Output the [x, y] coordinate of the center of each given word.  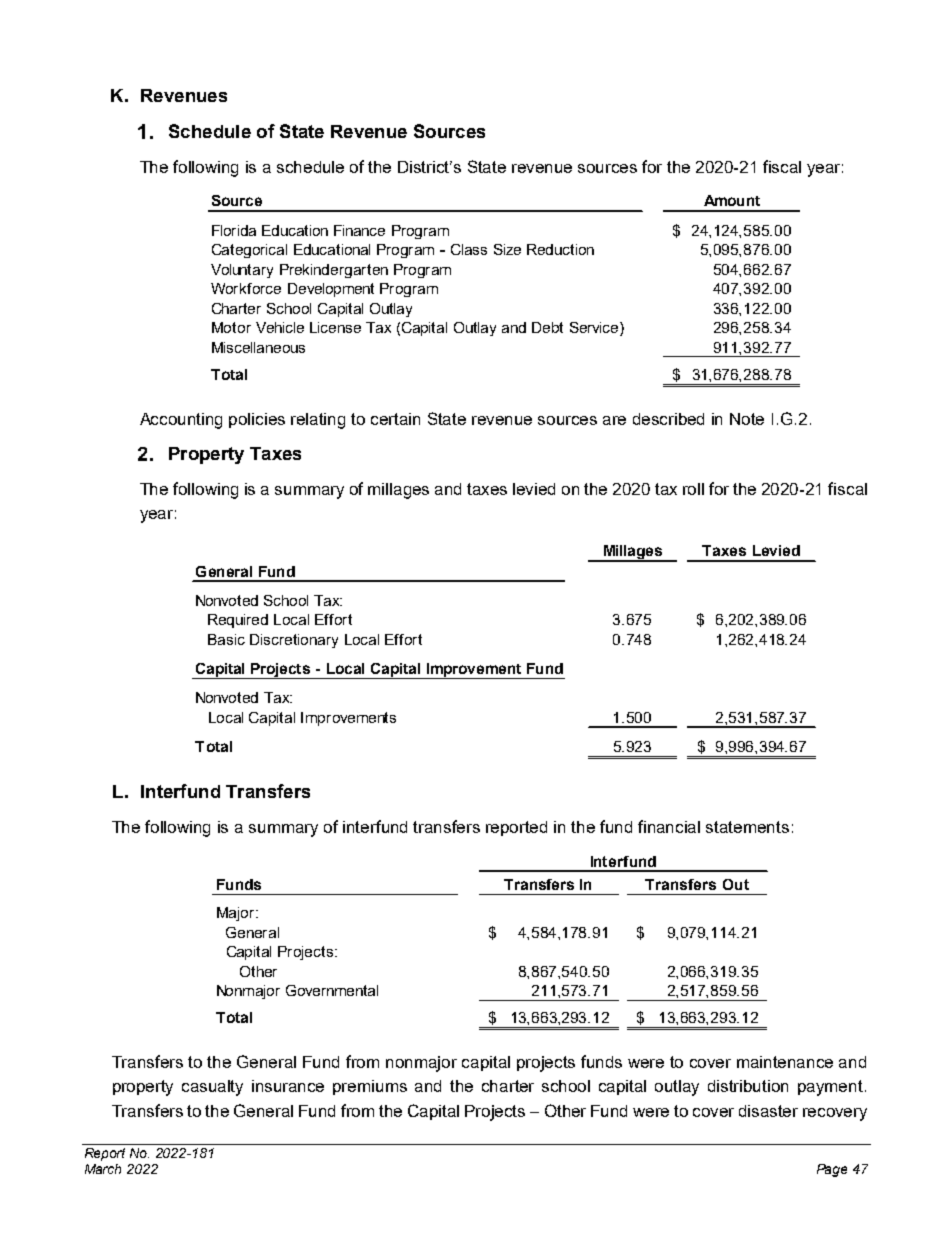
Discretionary [294, 641]
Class [469, 249]
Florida [234, 230]
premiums [370, 1087]
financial [669, 826]
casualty [212, 1088]
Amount [732, 200]
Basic [226, 639]
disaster [768, 1111]
